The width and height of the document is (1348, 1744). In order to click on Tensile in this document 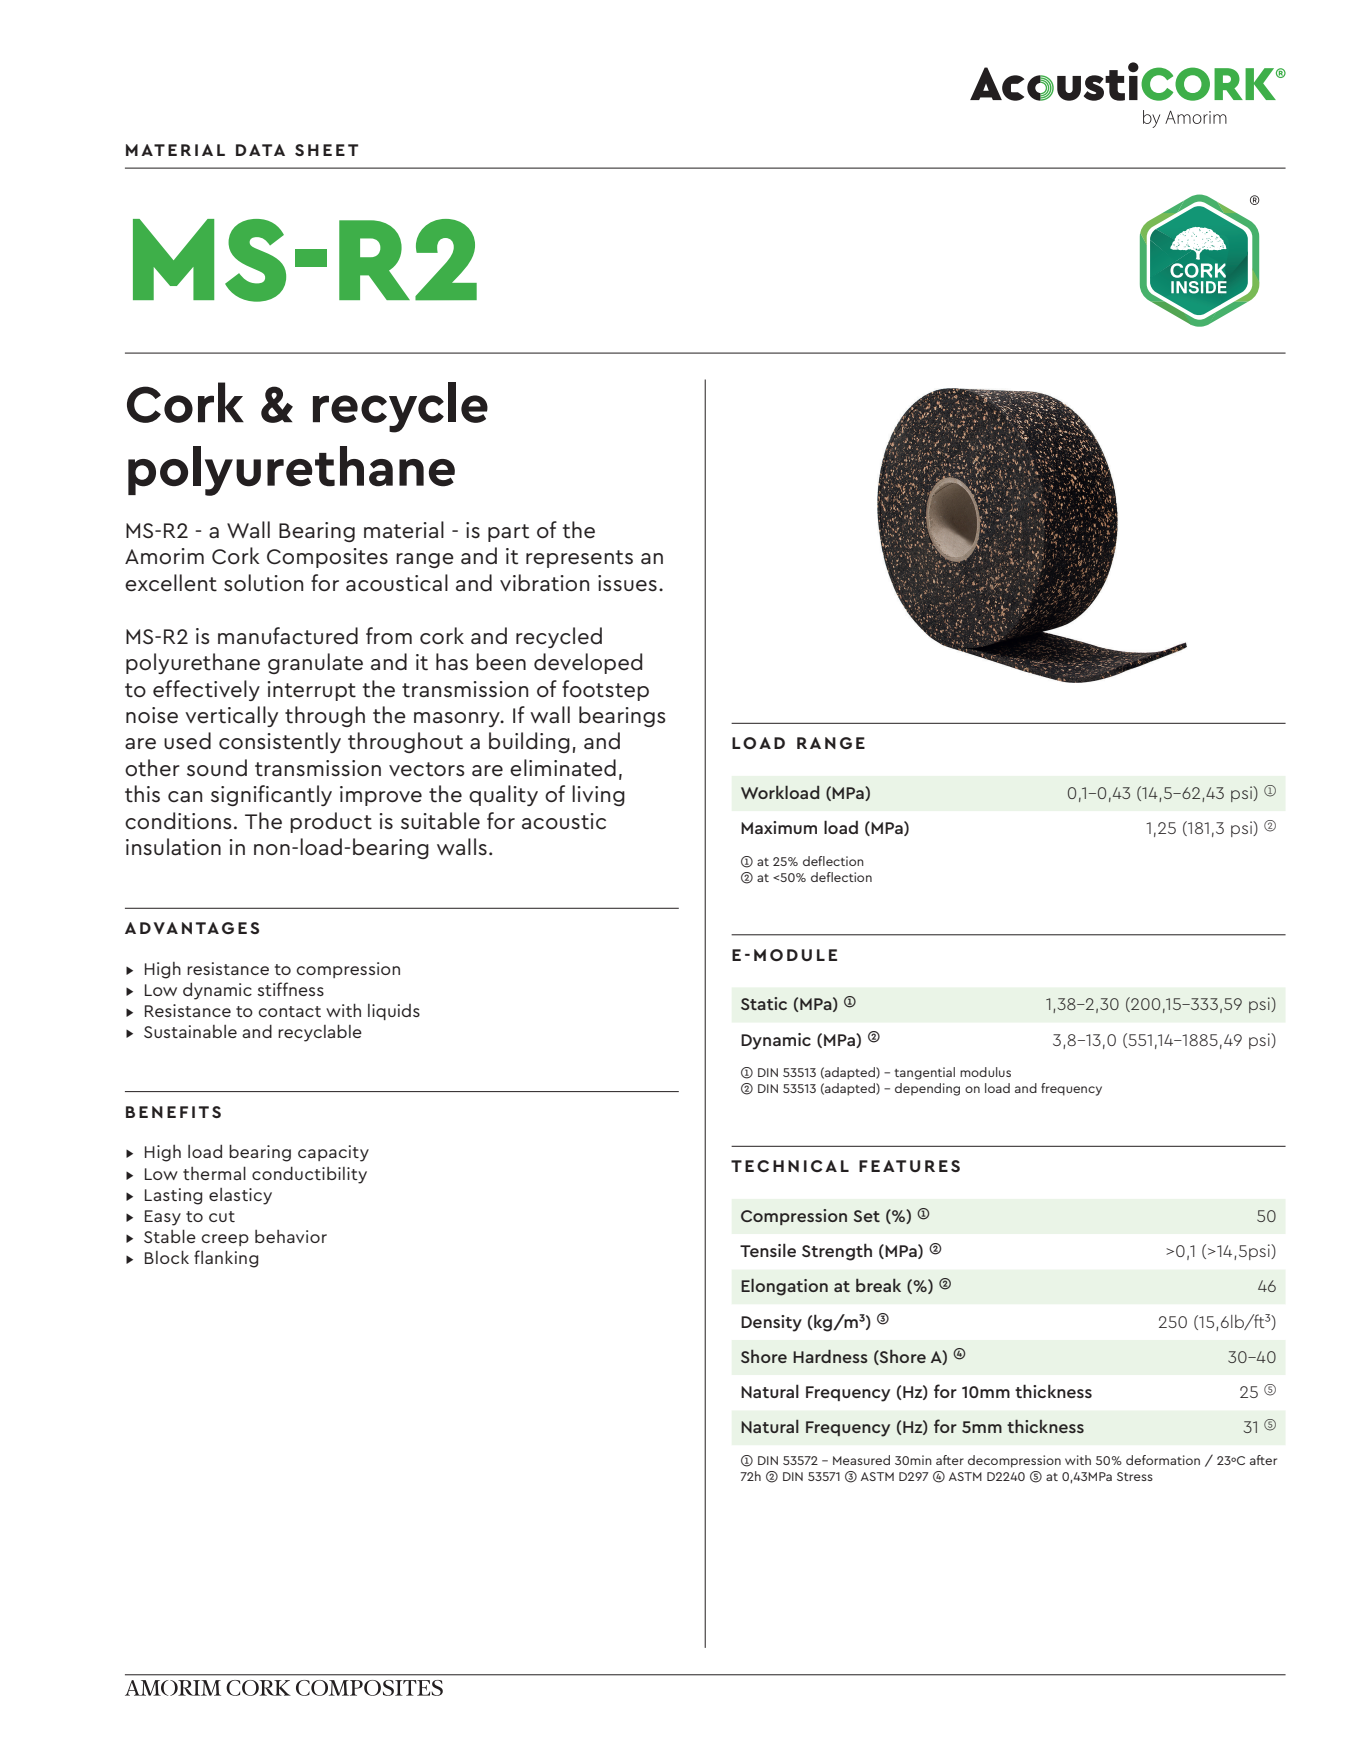, I will do `click(768, 1250)`.
